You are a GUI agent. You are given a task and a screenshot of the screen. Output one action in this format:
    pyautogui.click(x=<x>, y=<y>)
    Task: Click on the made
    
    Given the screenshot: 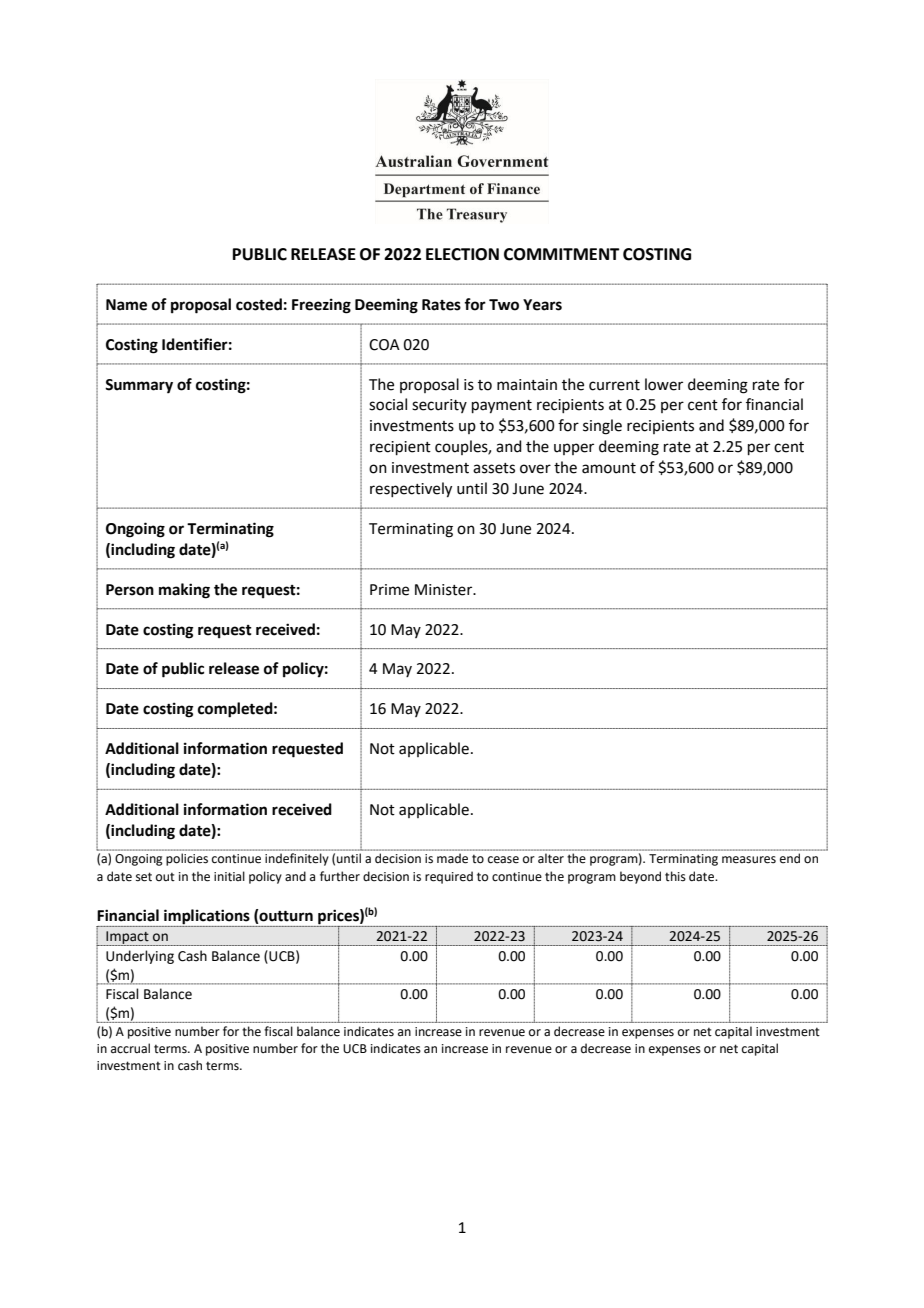 What is the action you would take?
    pyautogui.click(x=452, y=858)
